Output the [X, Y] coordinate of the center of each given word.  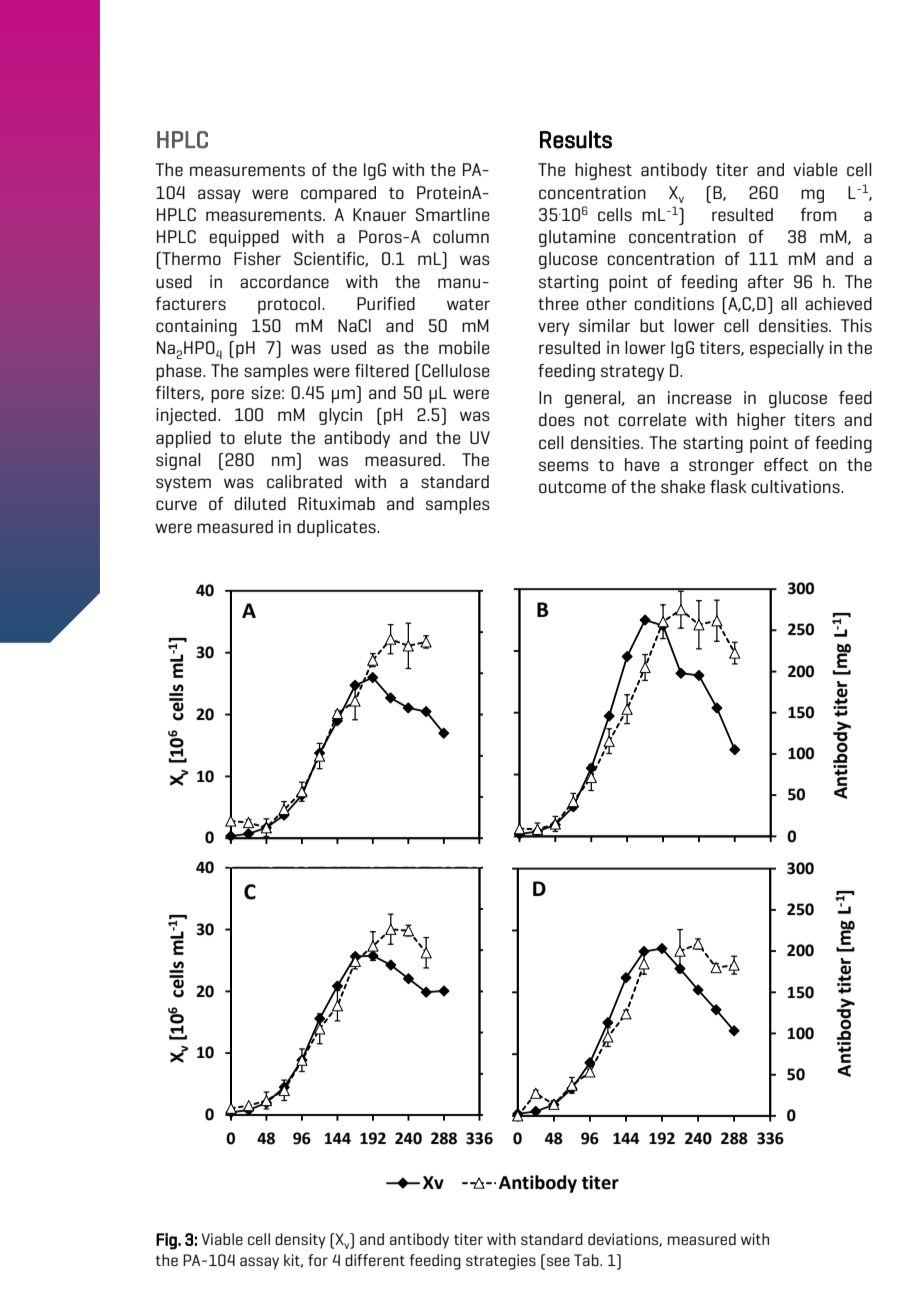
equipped [244, 238]
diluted [260, 503]
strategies [501, 1262]
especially [787, 349]
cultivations [796, 486]
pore [227, 396]
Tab [587, 1260]
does [557, 419]
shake [683, 486]
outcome [572, 487]
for [318, 1260]
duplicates [337, 528]
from [818, 214]
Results [576, 139]
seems [564, 466]
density [300, 1241]
